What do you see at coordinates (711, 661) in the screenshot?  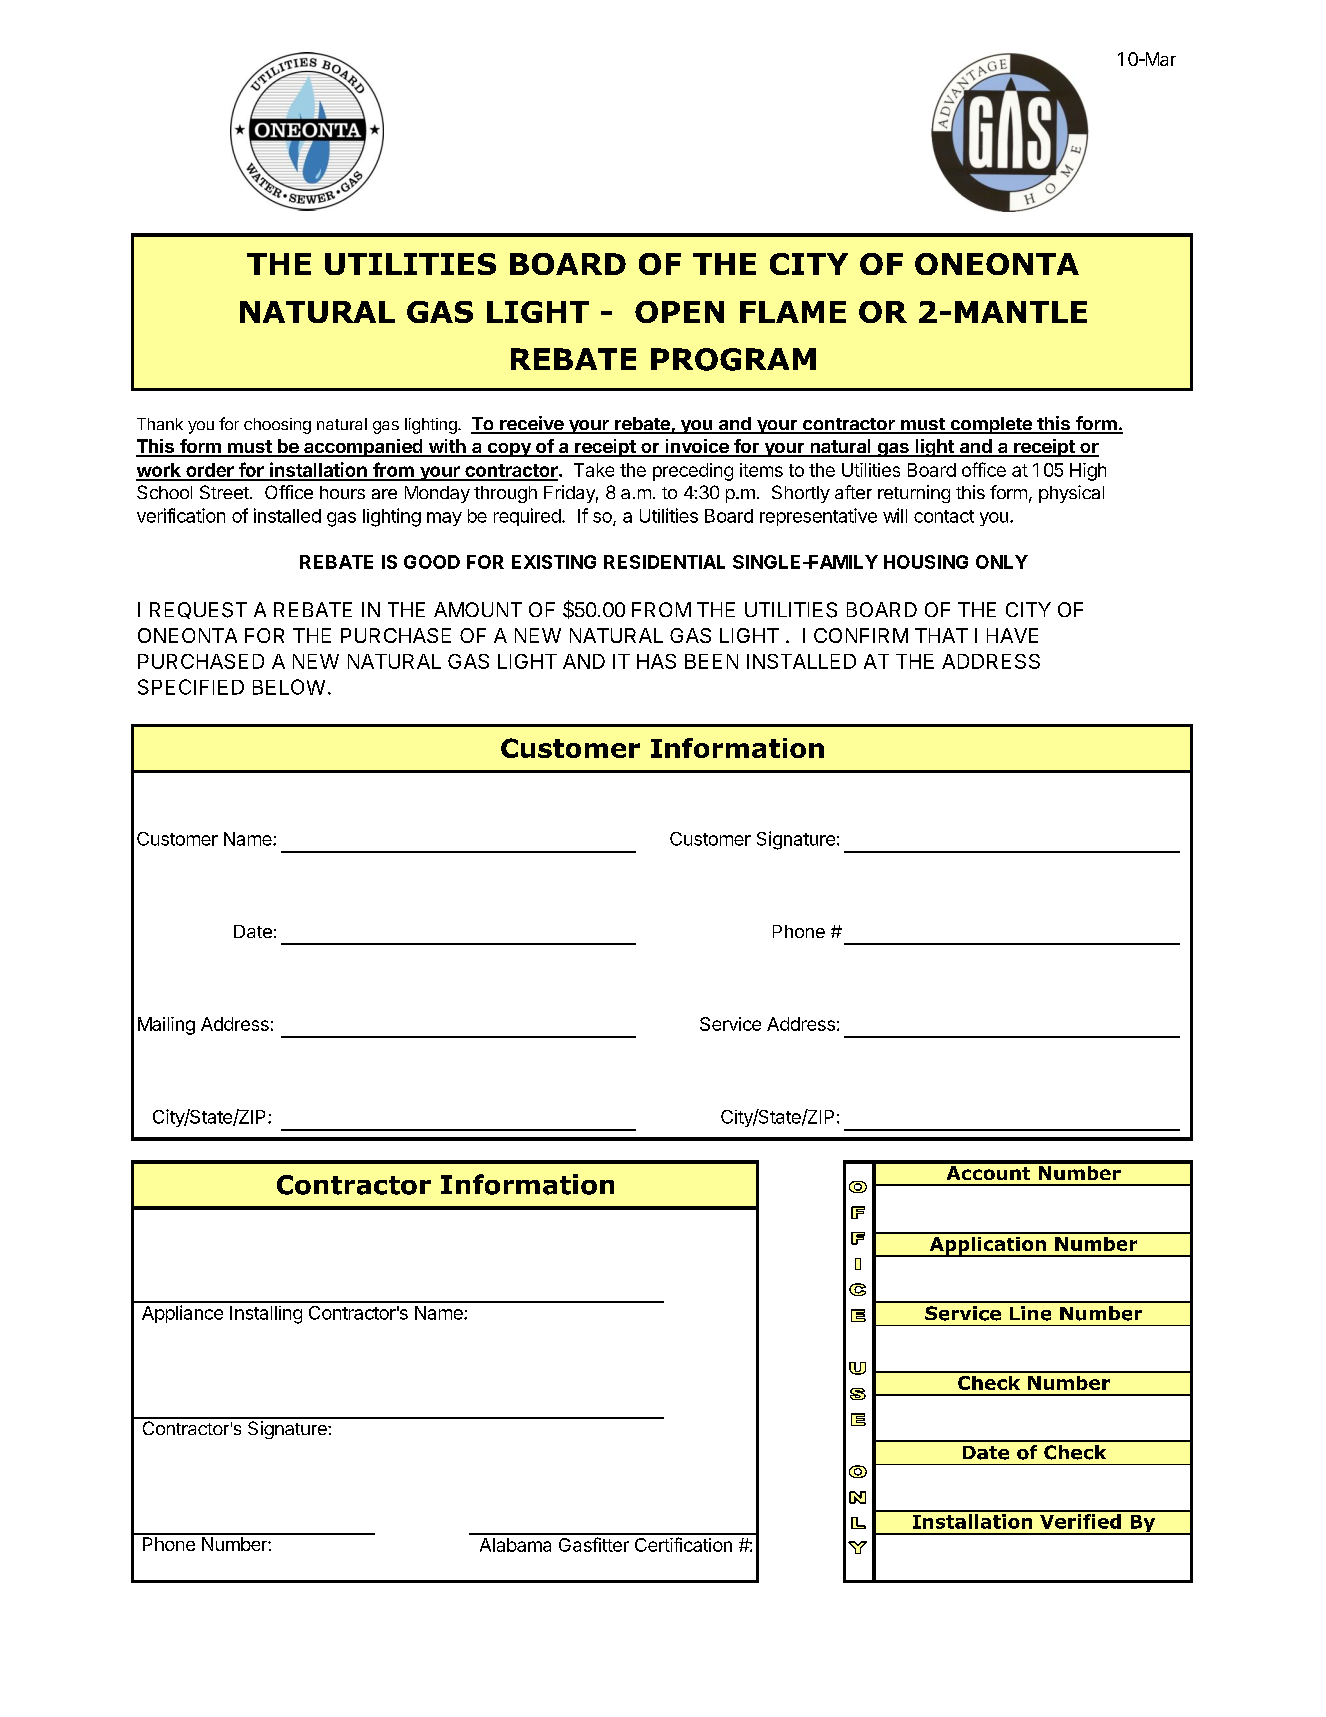 I see `BEEN` at bounding box center [711, 661].
